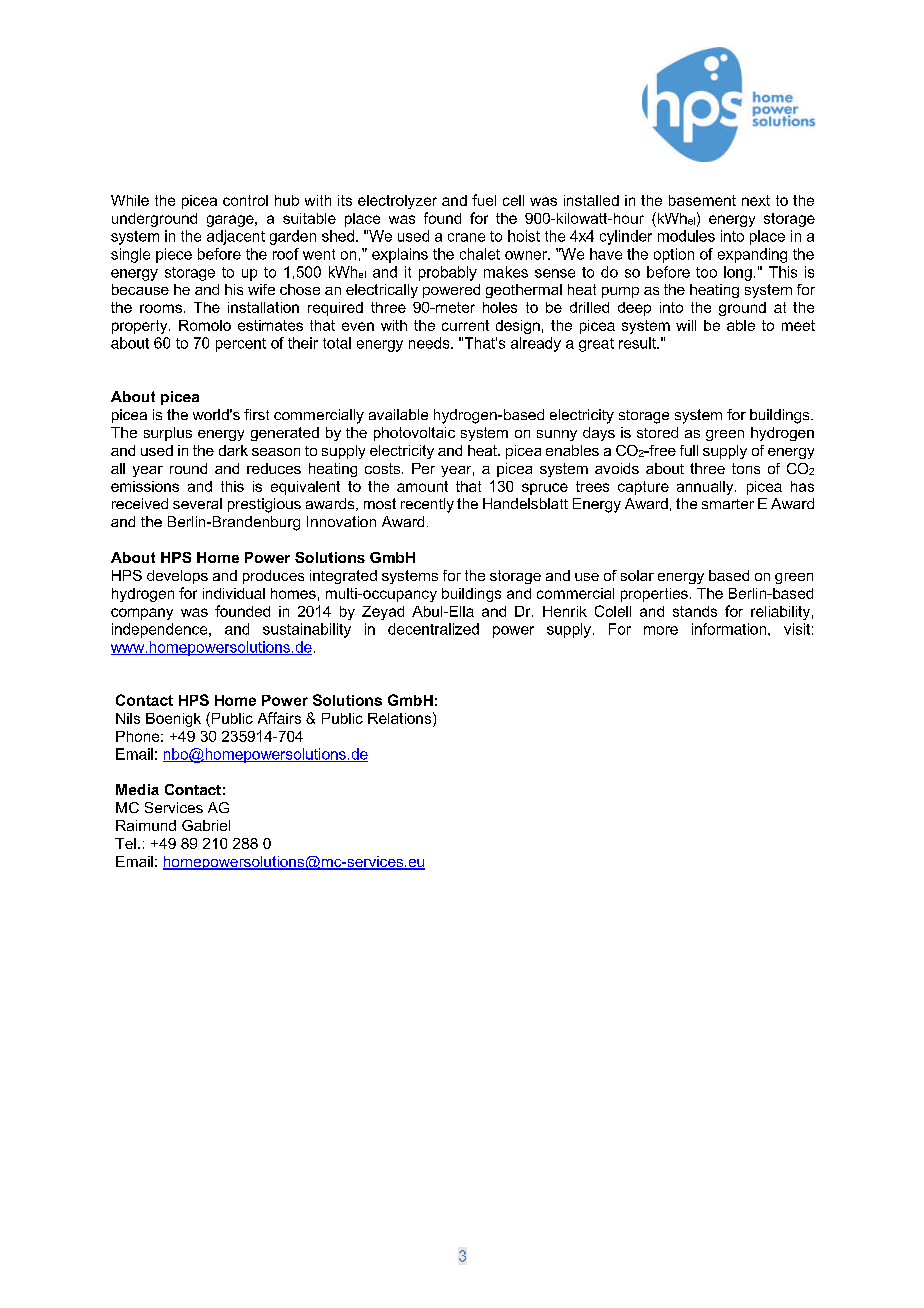 This screenshot has width=924, height=1308. What do you see at coordinates (657, 432) in the screenshot?
I see `stored` at bounding box center [657, 432].
